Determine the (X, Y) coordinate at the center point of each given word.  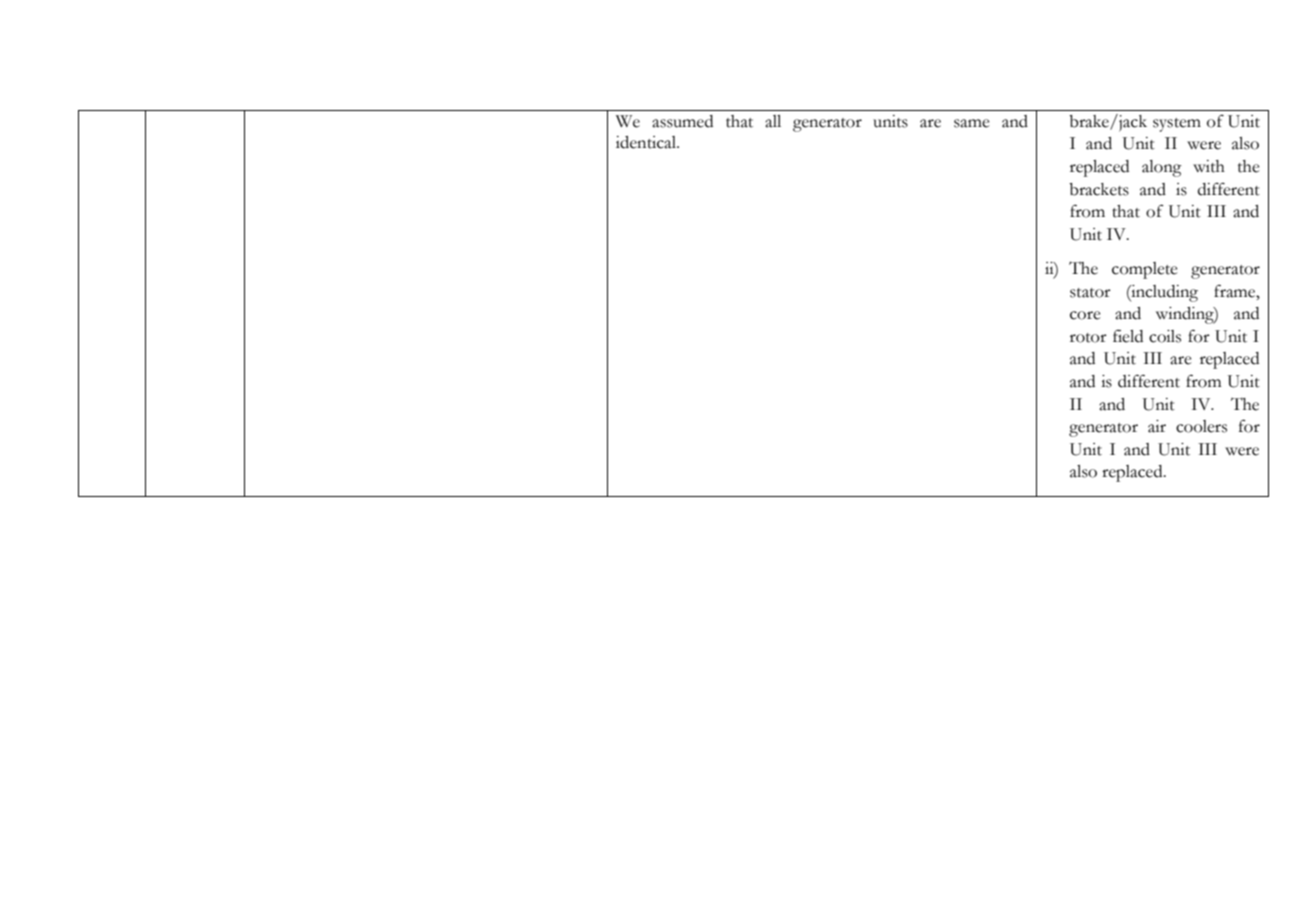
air (1157, 426)
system (1177, 125)
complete (1145, 270)
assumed (682, 121)
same (972, 123)
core (1085, 315)
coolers (1201, 426)
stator (1090, 293)
